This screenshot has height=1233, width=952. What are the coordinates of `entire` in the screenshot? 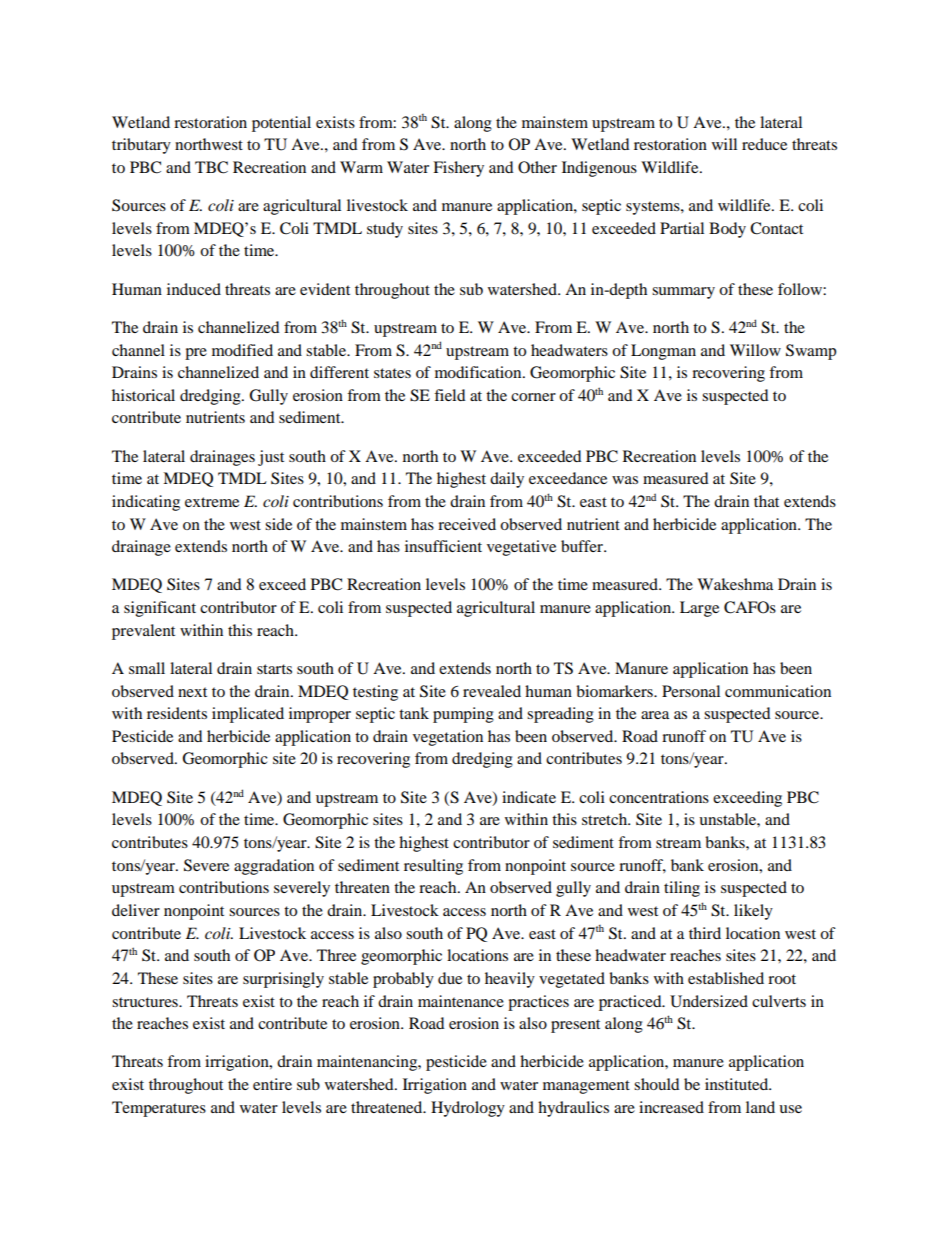 It's located at (272, 1084).
